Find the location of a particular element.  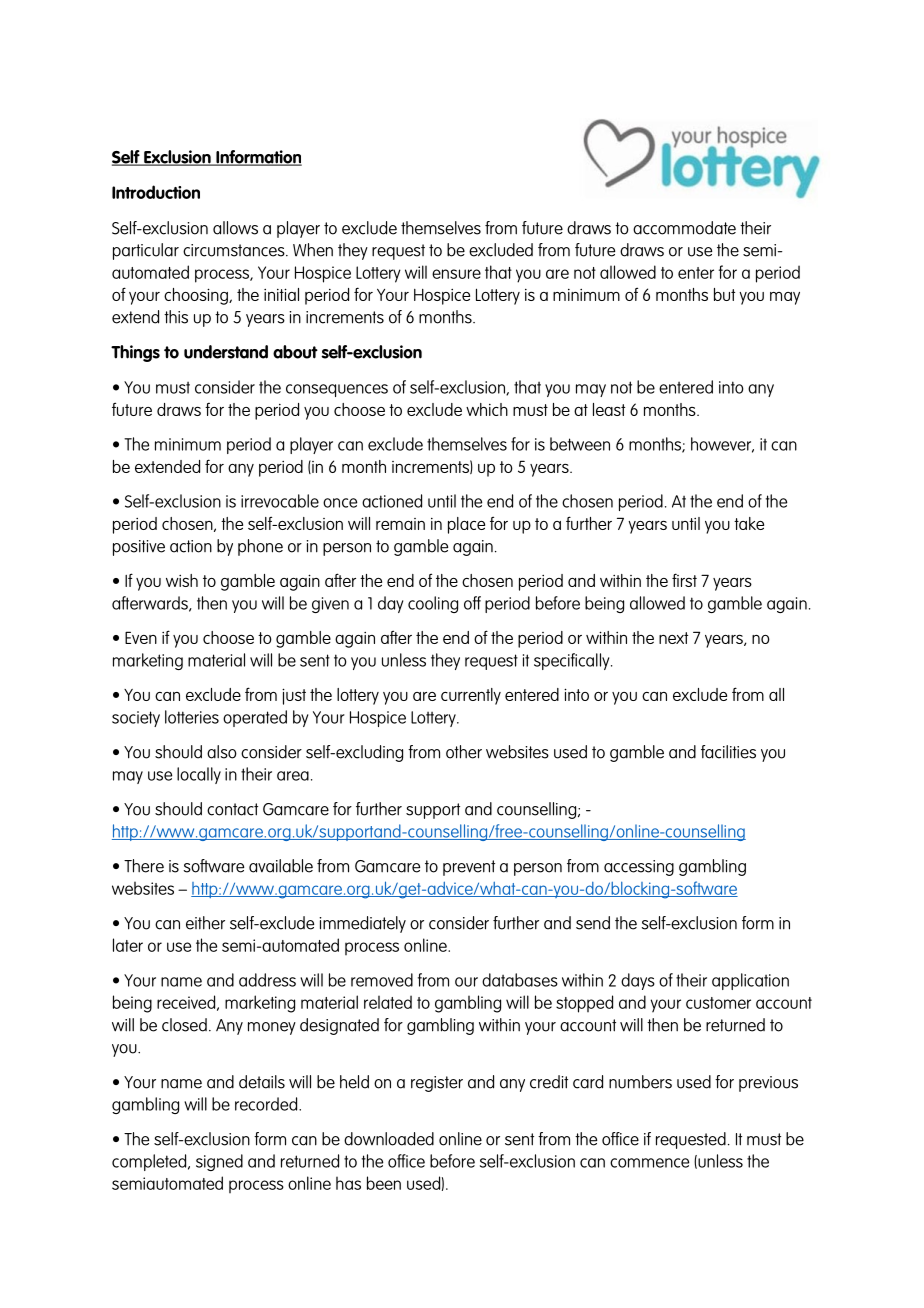

immediately is located at coordinates (362, 924).
